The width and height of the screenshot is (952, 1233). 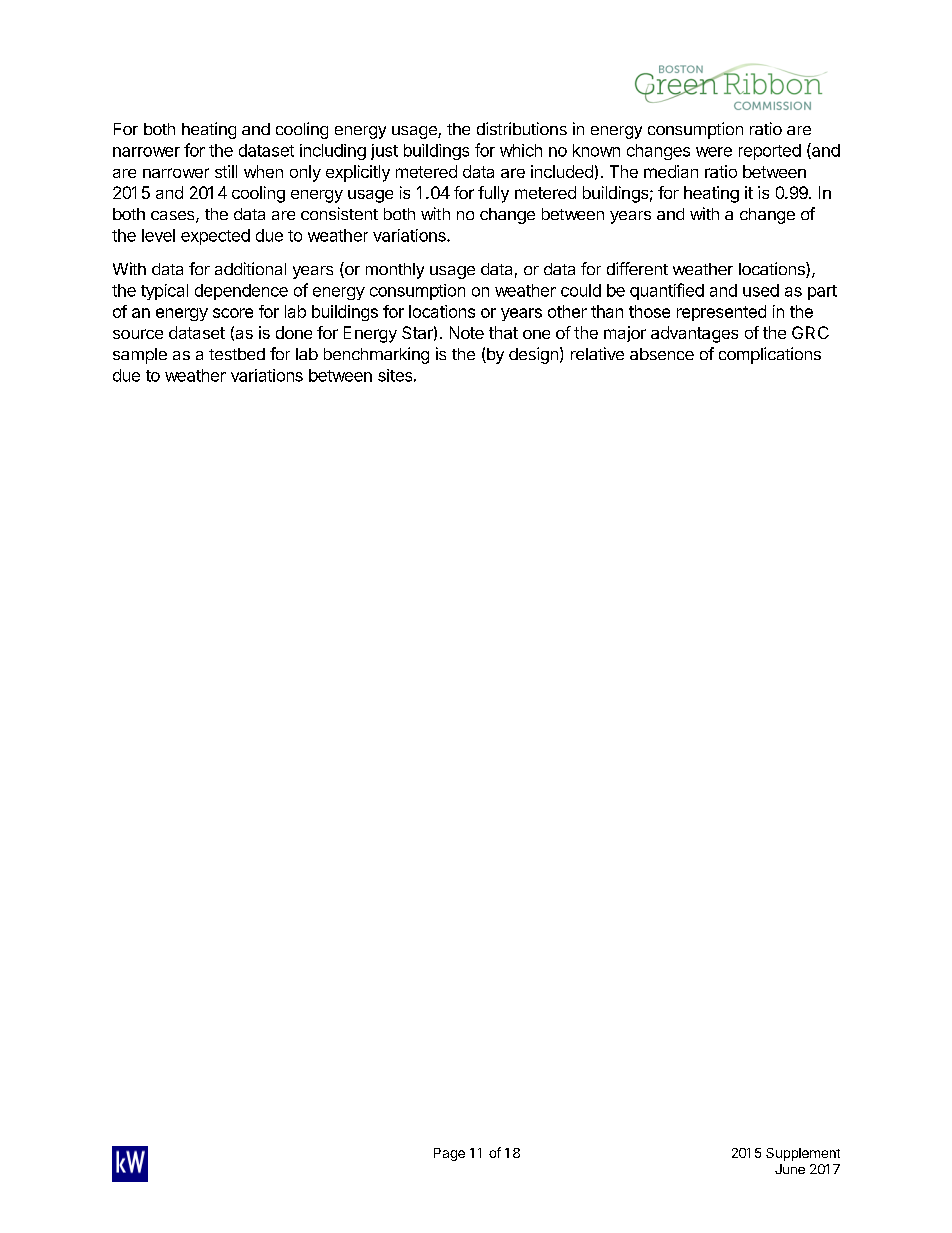 What do you see at coordinates (770, 355) in the screenshot?
I see `complications` at bounding box center [770, 355].
